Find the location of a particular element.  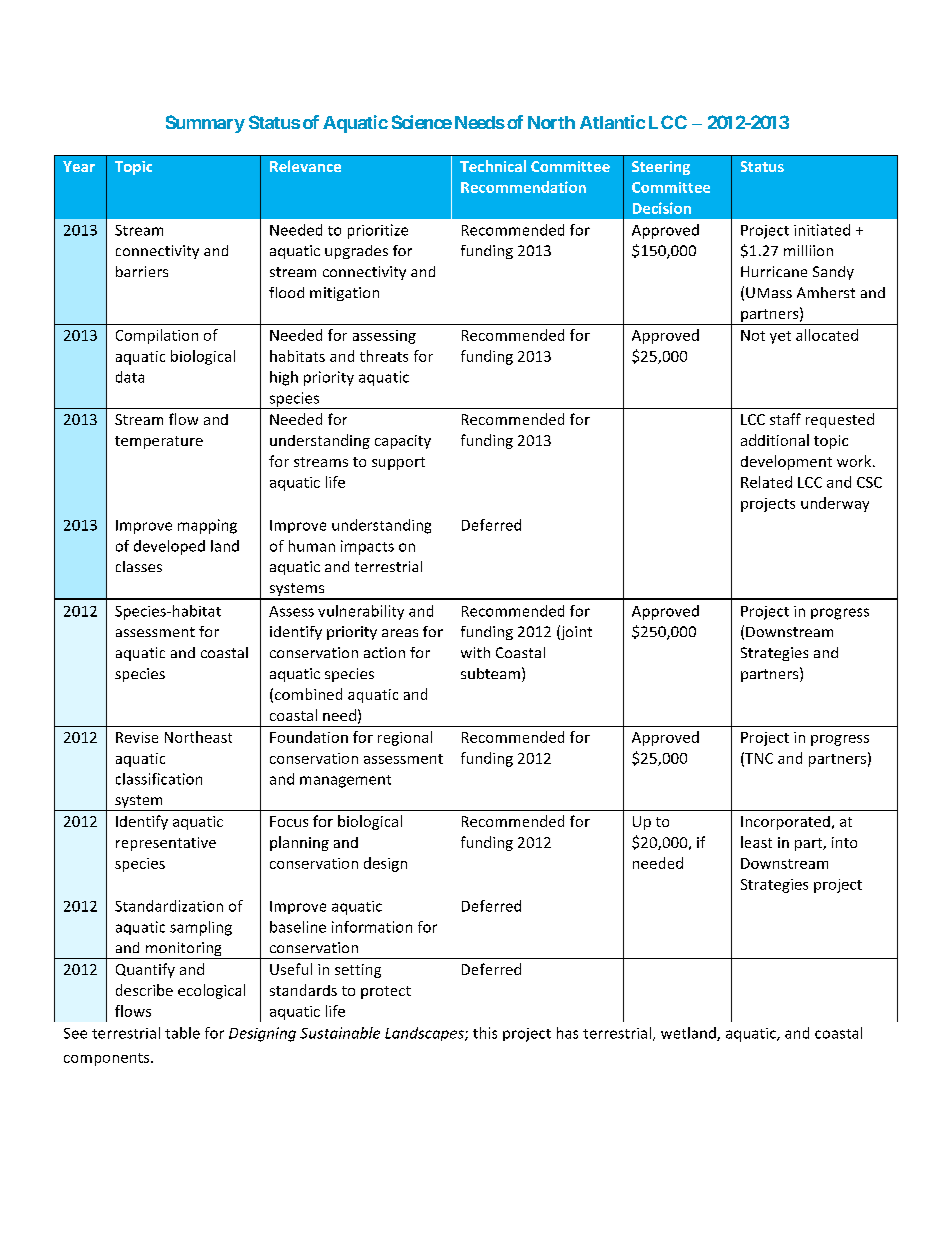

this is located at coordinates (485, 1033).
